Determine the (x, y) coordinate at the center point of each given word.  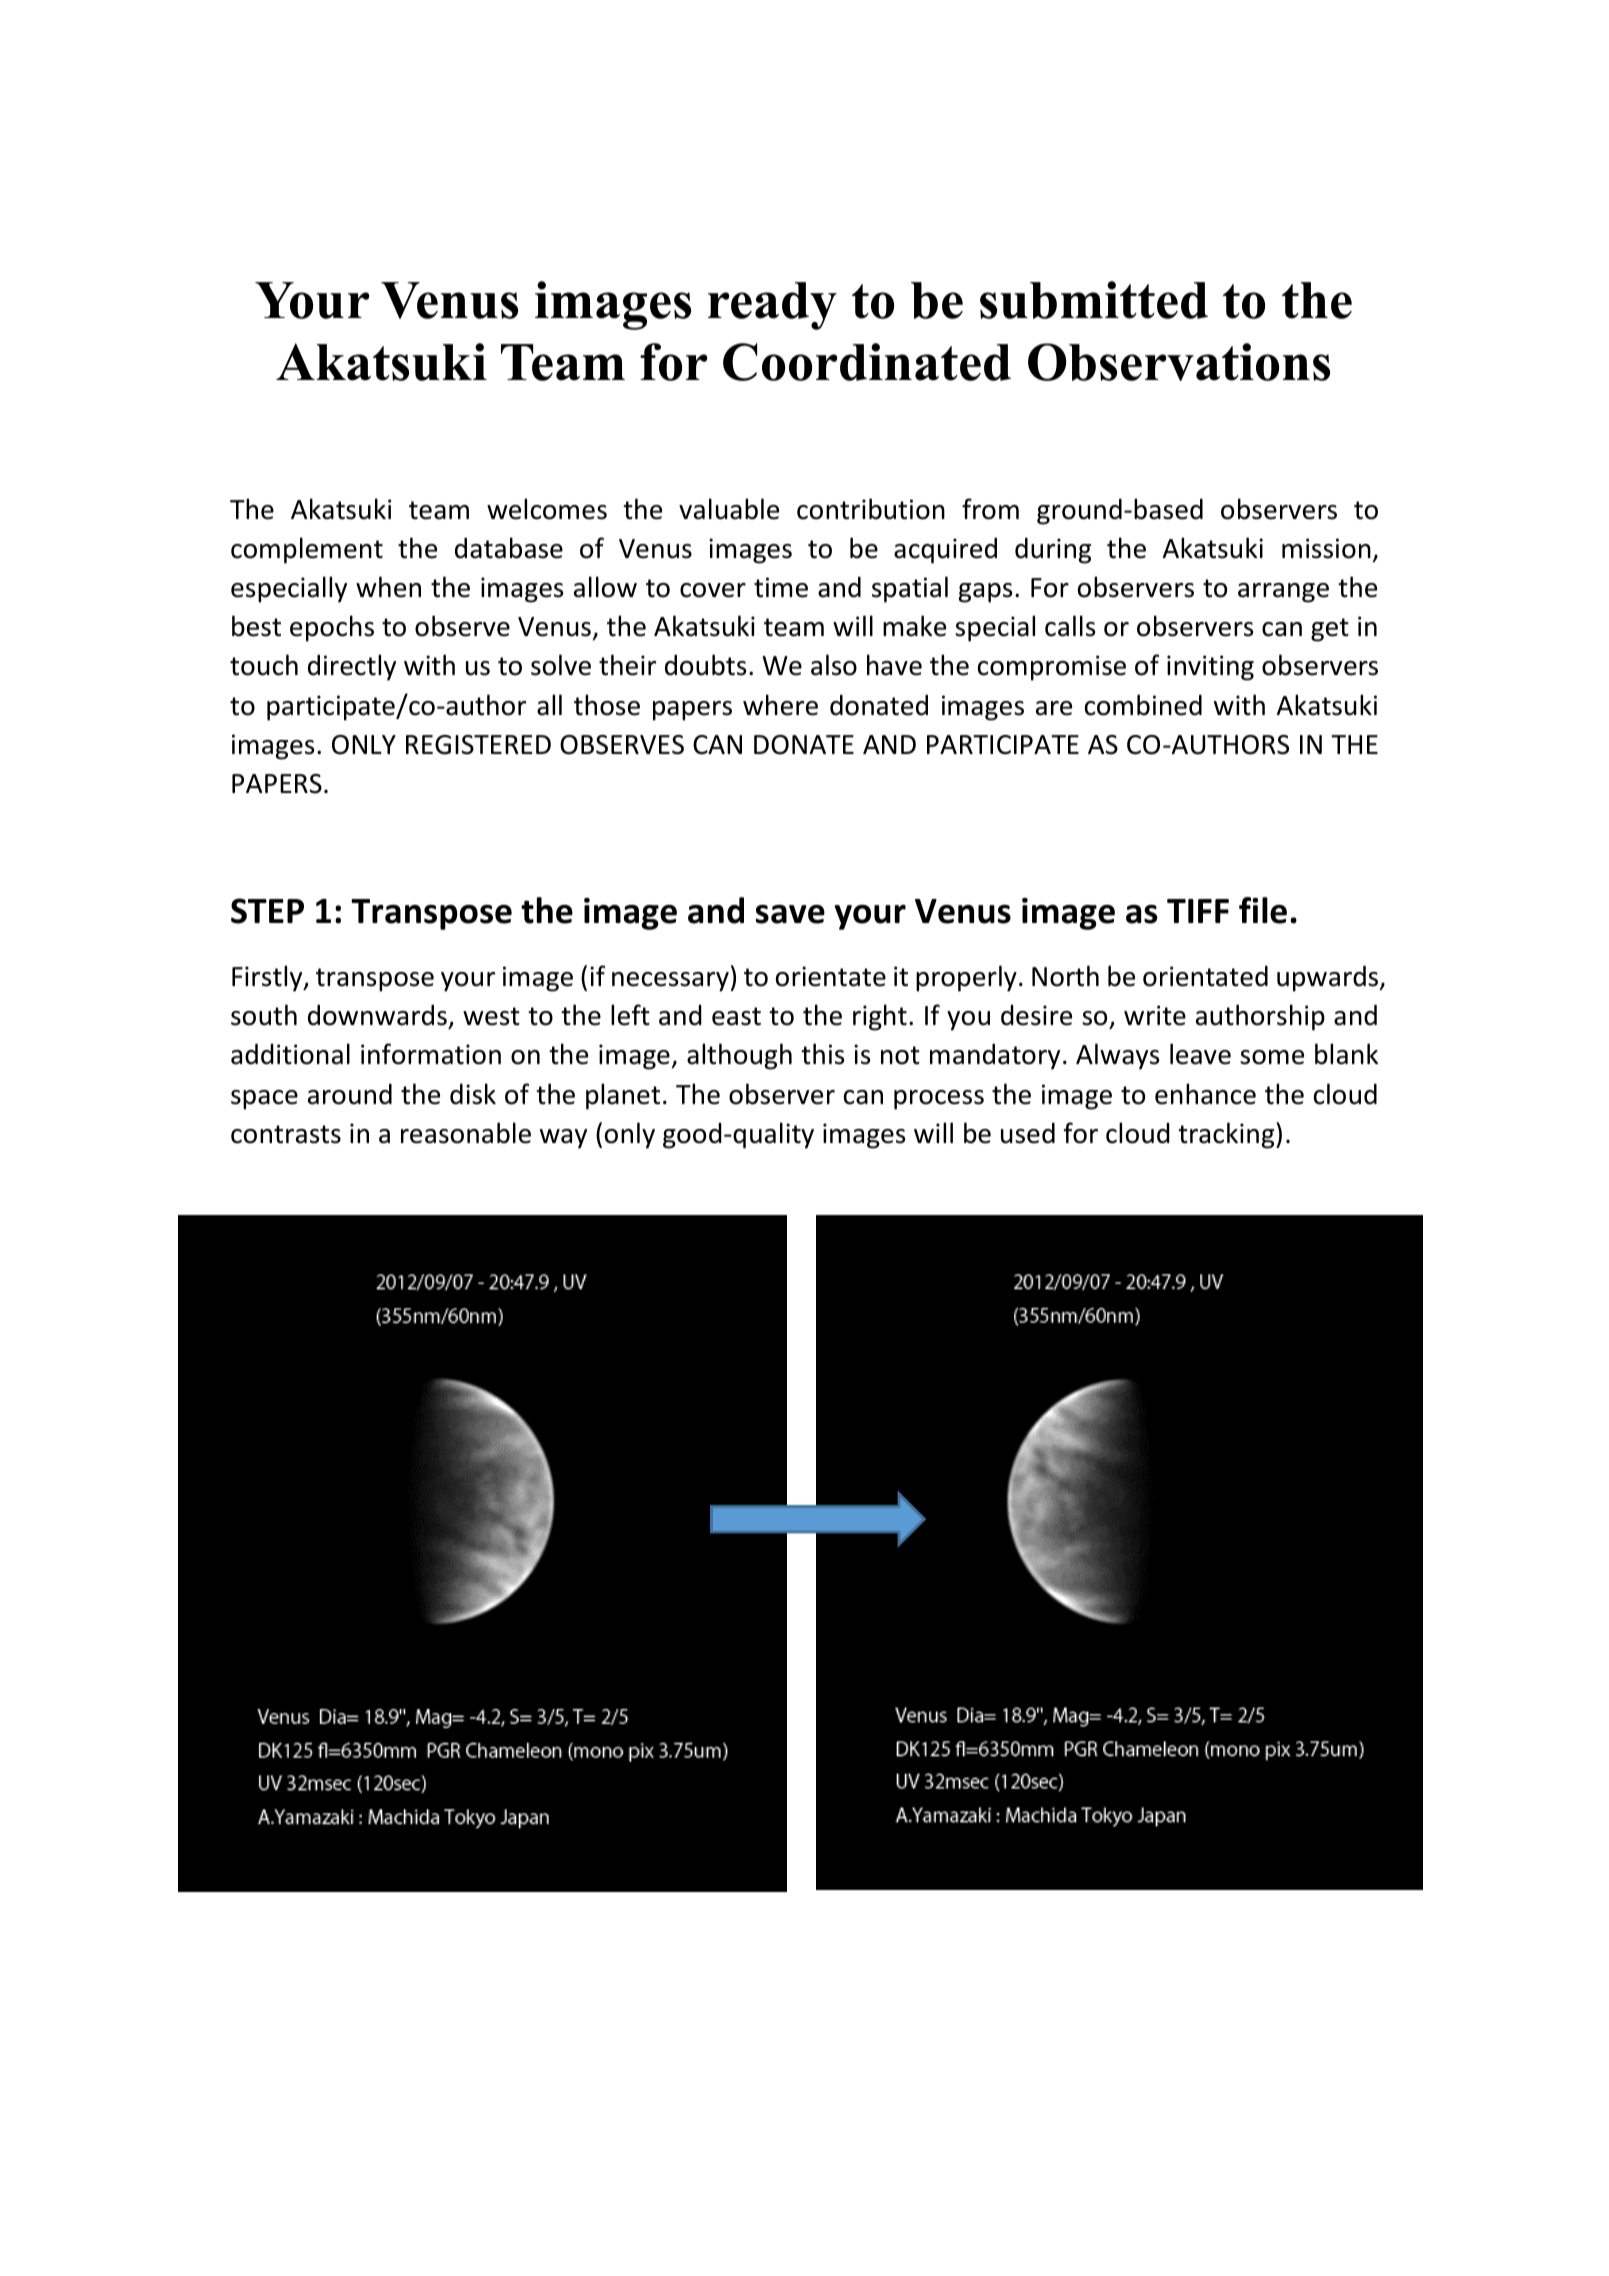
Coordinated (867, 362)
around (350, 1094)
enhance (1205, 1094)
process (939, 1100)
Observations (1179, 362)
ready (772, 306)
